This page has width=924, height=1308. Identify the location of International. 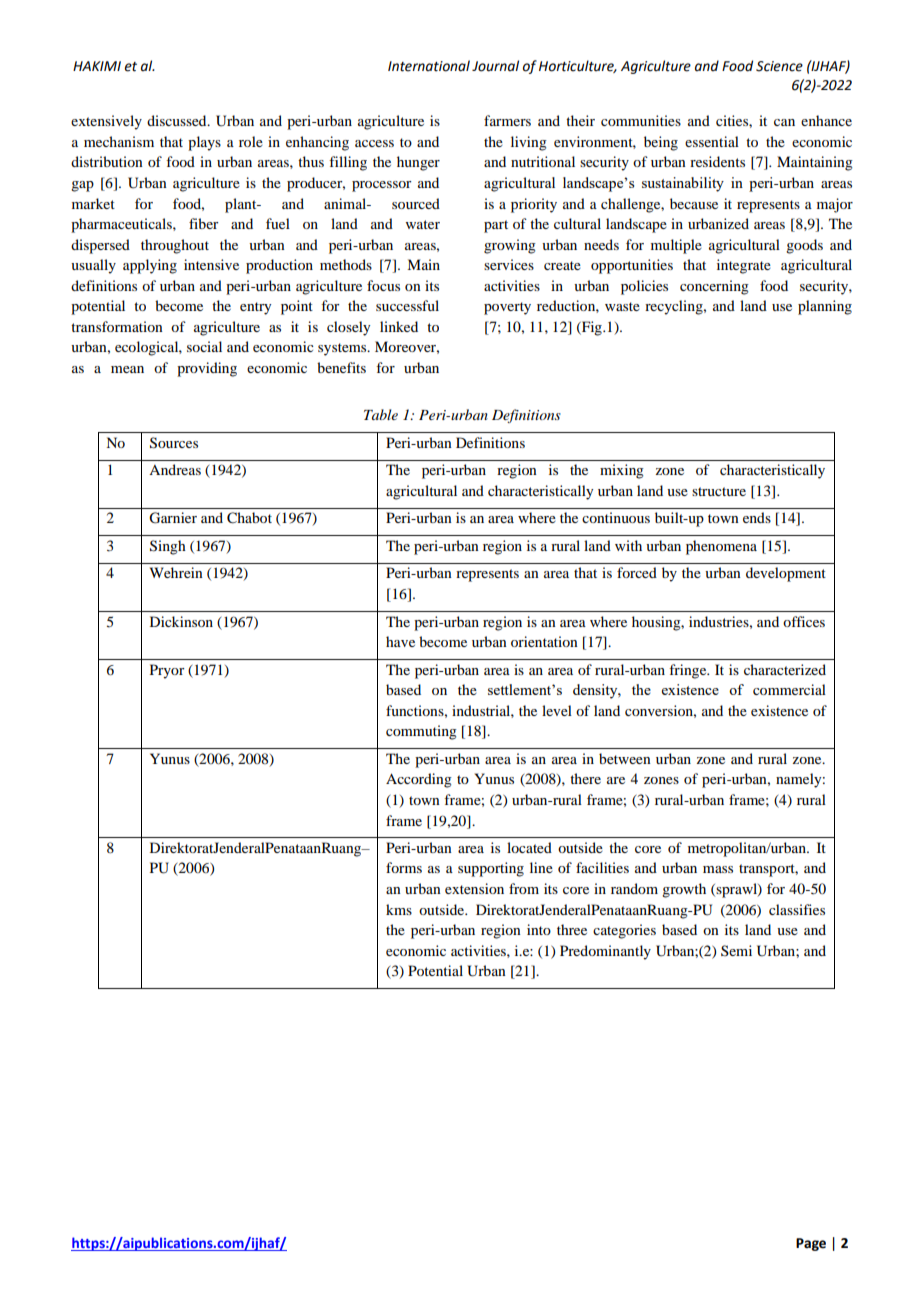
(429, 66).
